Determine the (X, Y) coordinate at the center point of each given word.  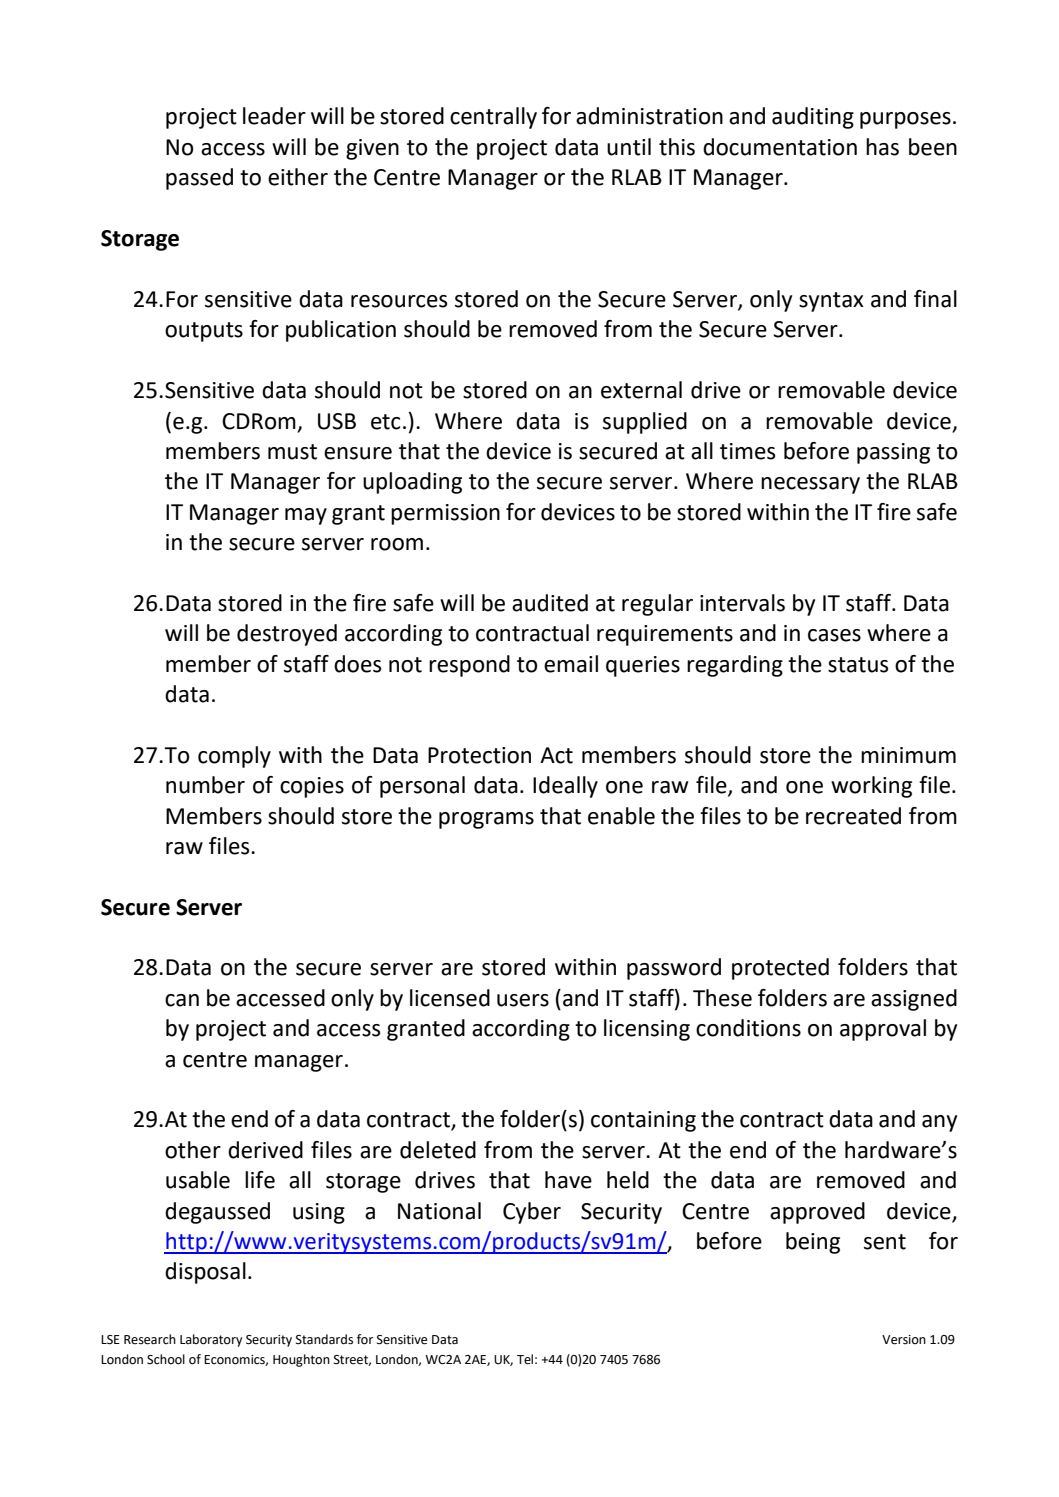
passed (199, 179)
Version (904, 1340)
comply (234, 757)
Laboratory (211, 1340)
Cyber (532, 1213)
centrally (493, 118)
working (871, 787)
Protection (479, 755)
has (882, 147)
